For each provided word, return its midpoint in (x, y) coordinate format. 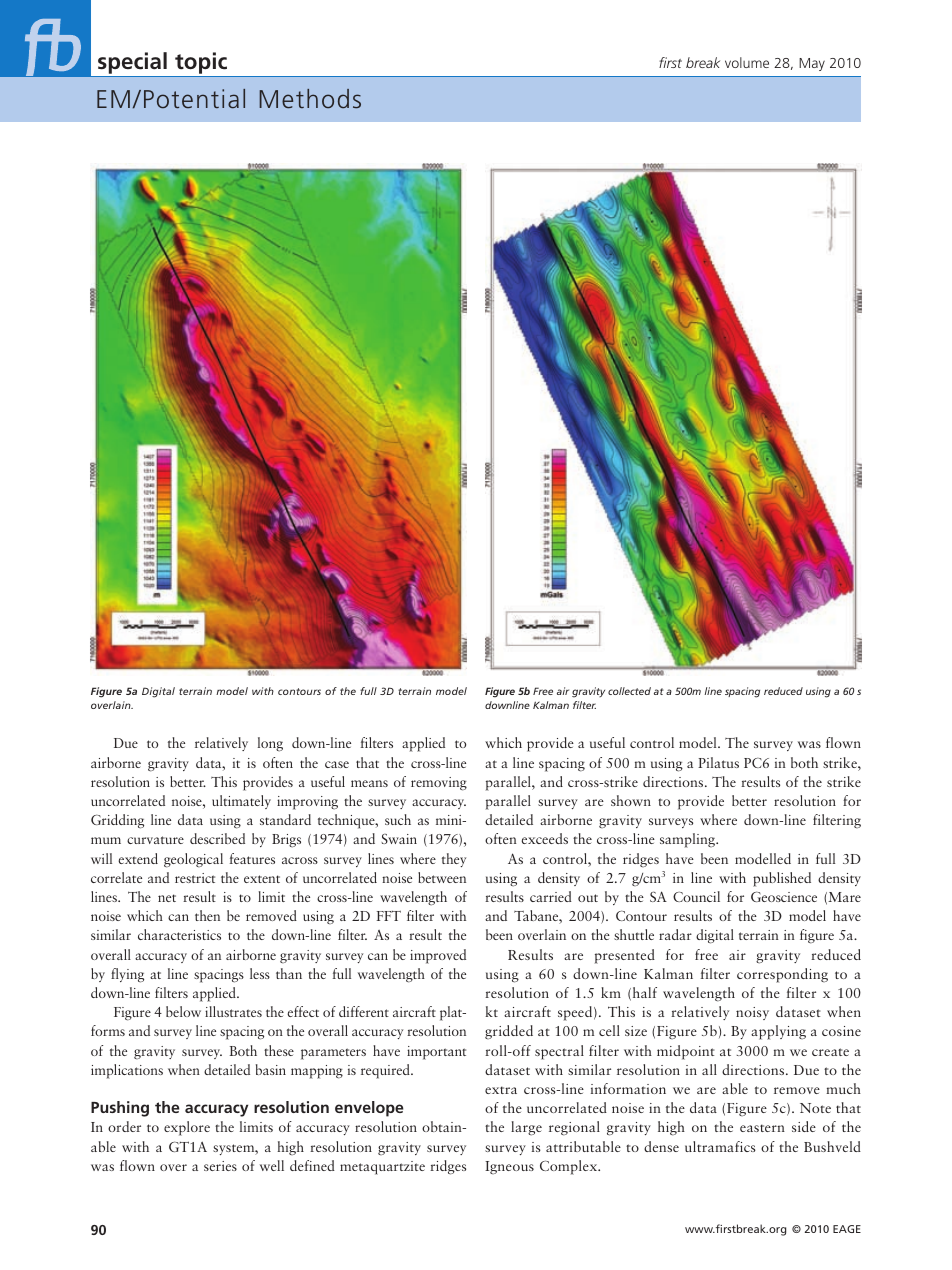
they (454, 860)
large (526, 1128)
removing (439, 784)
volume (747, 62)
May (812, 64)
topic (201, 63)
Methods (310, 99)
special (132, 63)
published (782, 879)
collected (629, 691)
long (270, 744)
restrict (195, 878)
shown (631, 800)
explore (187, 1128)
